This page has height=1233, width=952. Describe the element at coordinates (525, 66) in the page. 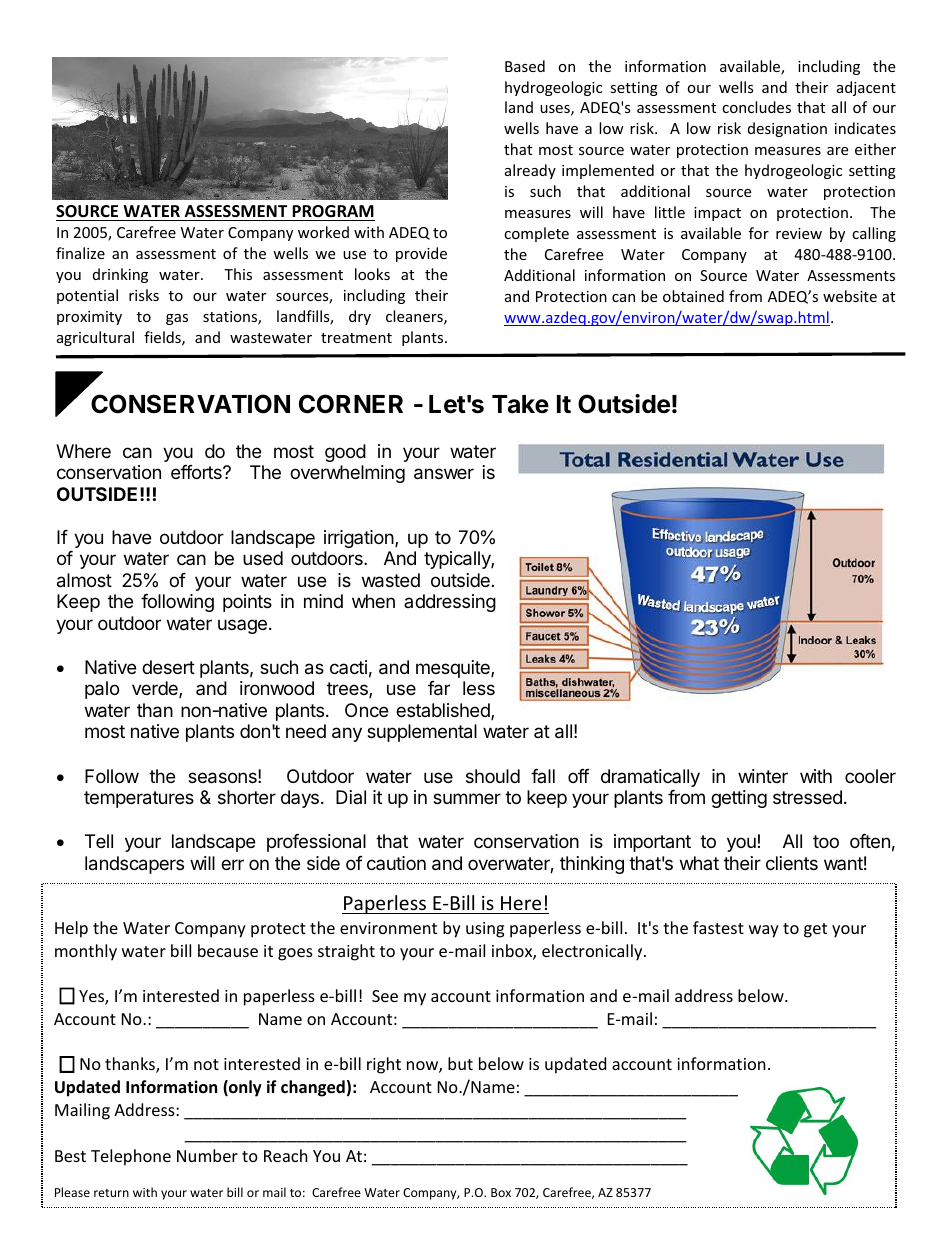

I see `Based` at that location.
